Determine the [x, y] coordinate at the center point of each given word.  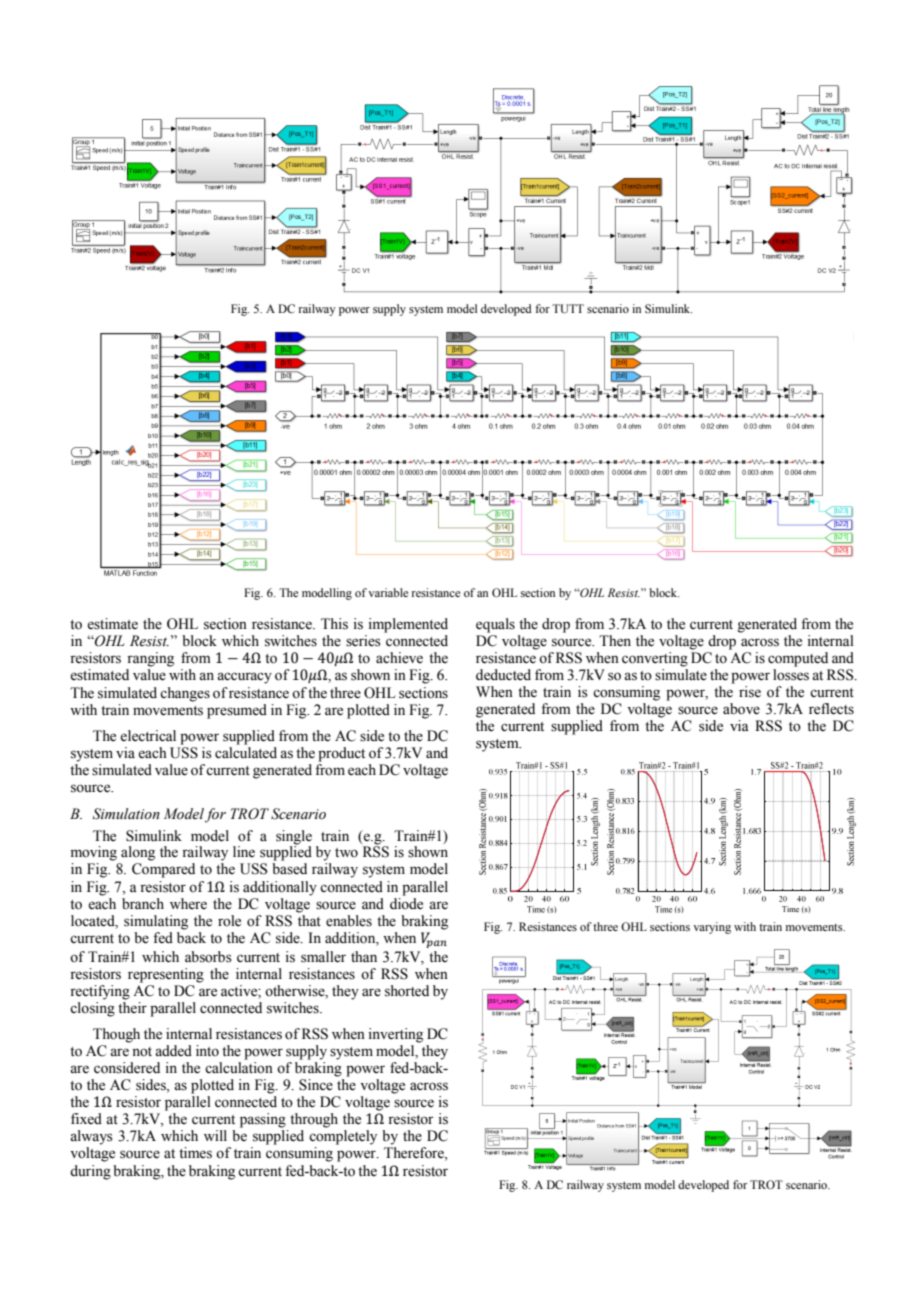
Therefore [415, 1154]
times [195, 1153]
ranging [150, 659]
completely [343, 1137]
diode [406, 904]
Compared [163, 870]
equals [495, 625]
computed [798, 659]
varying [712, 928]
